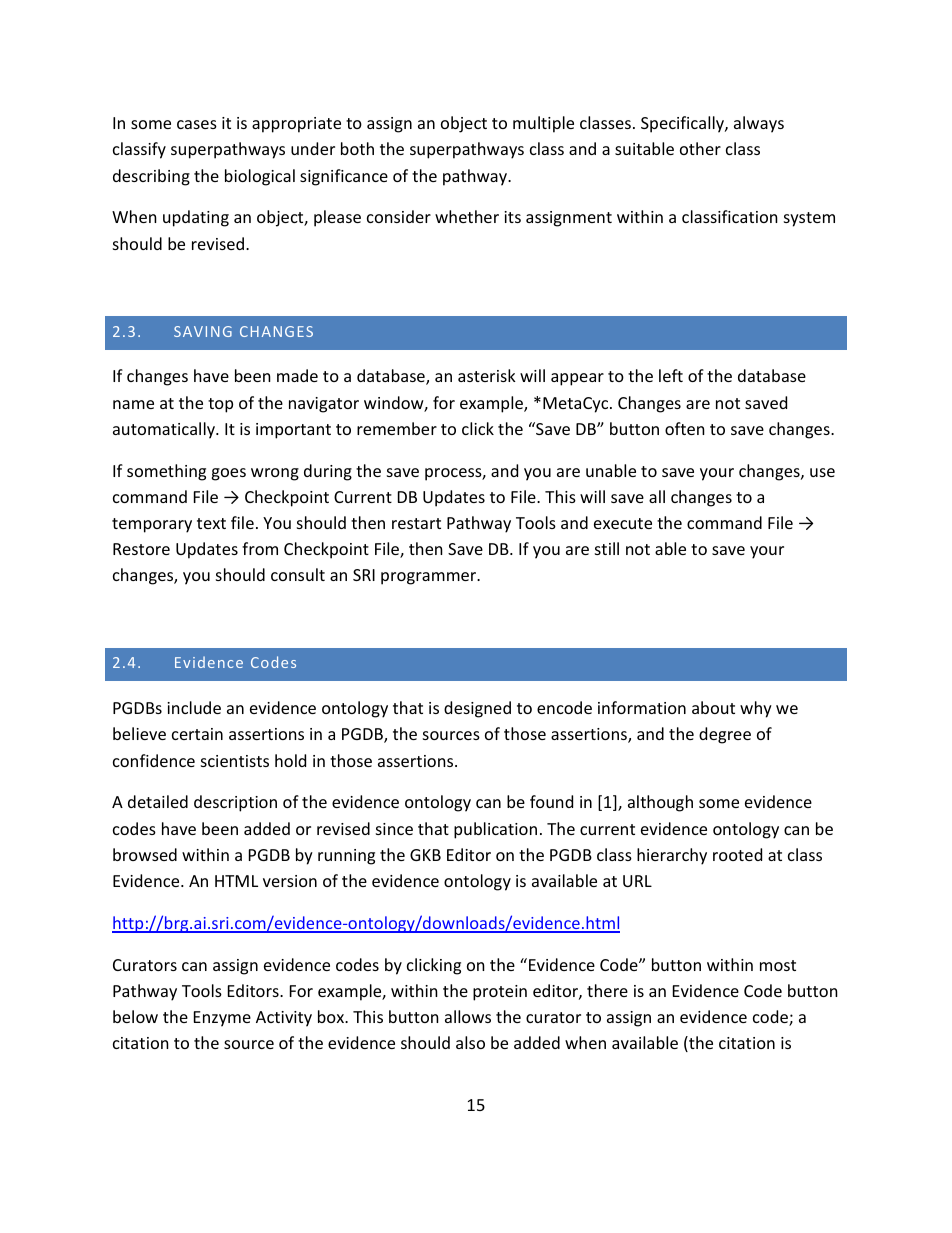  What do you see at coordinates (778, 965) in the screenshot?
I see `most` at bounding box center [778, 965].
